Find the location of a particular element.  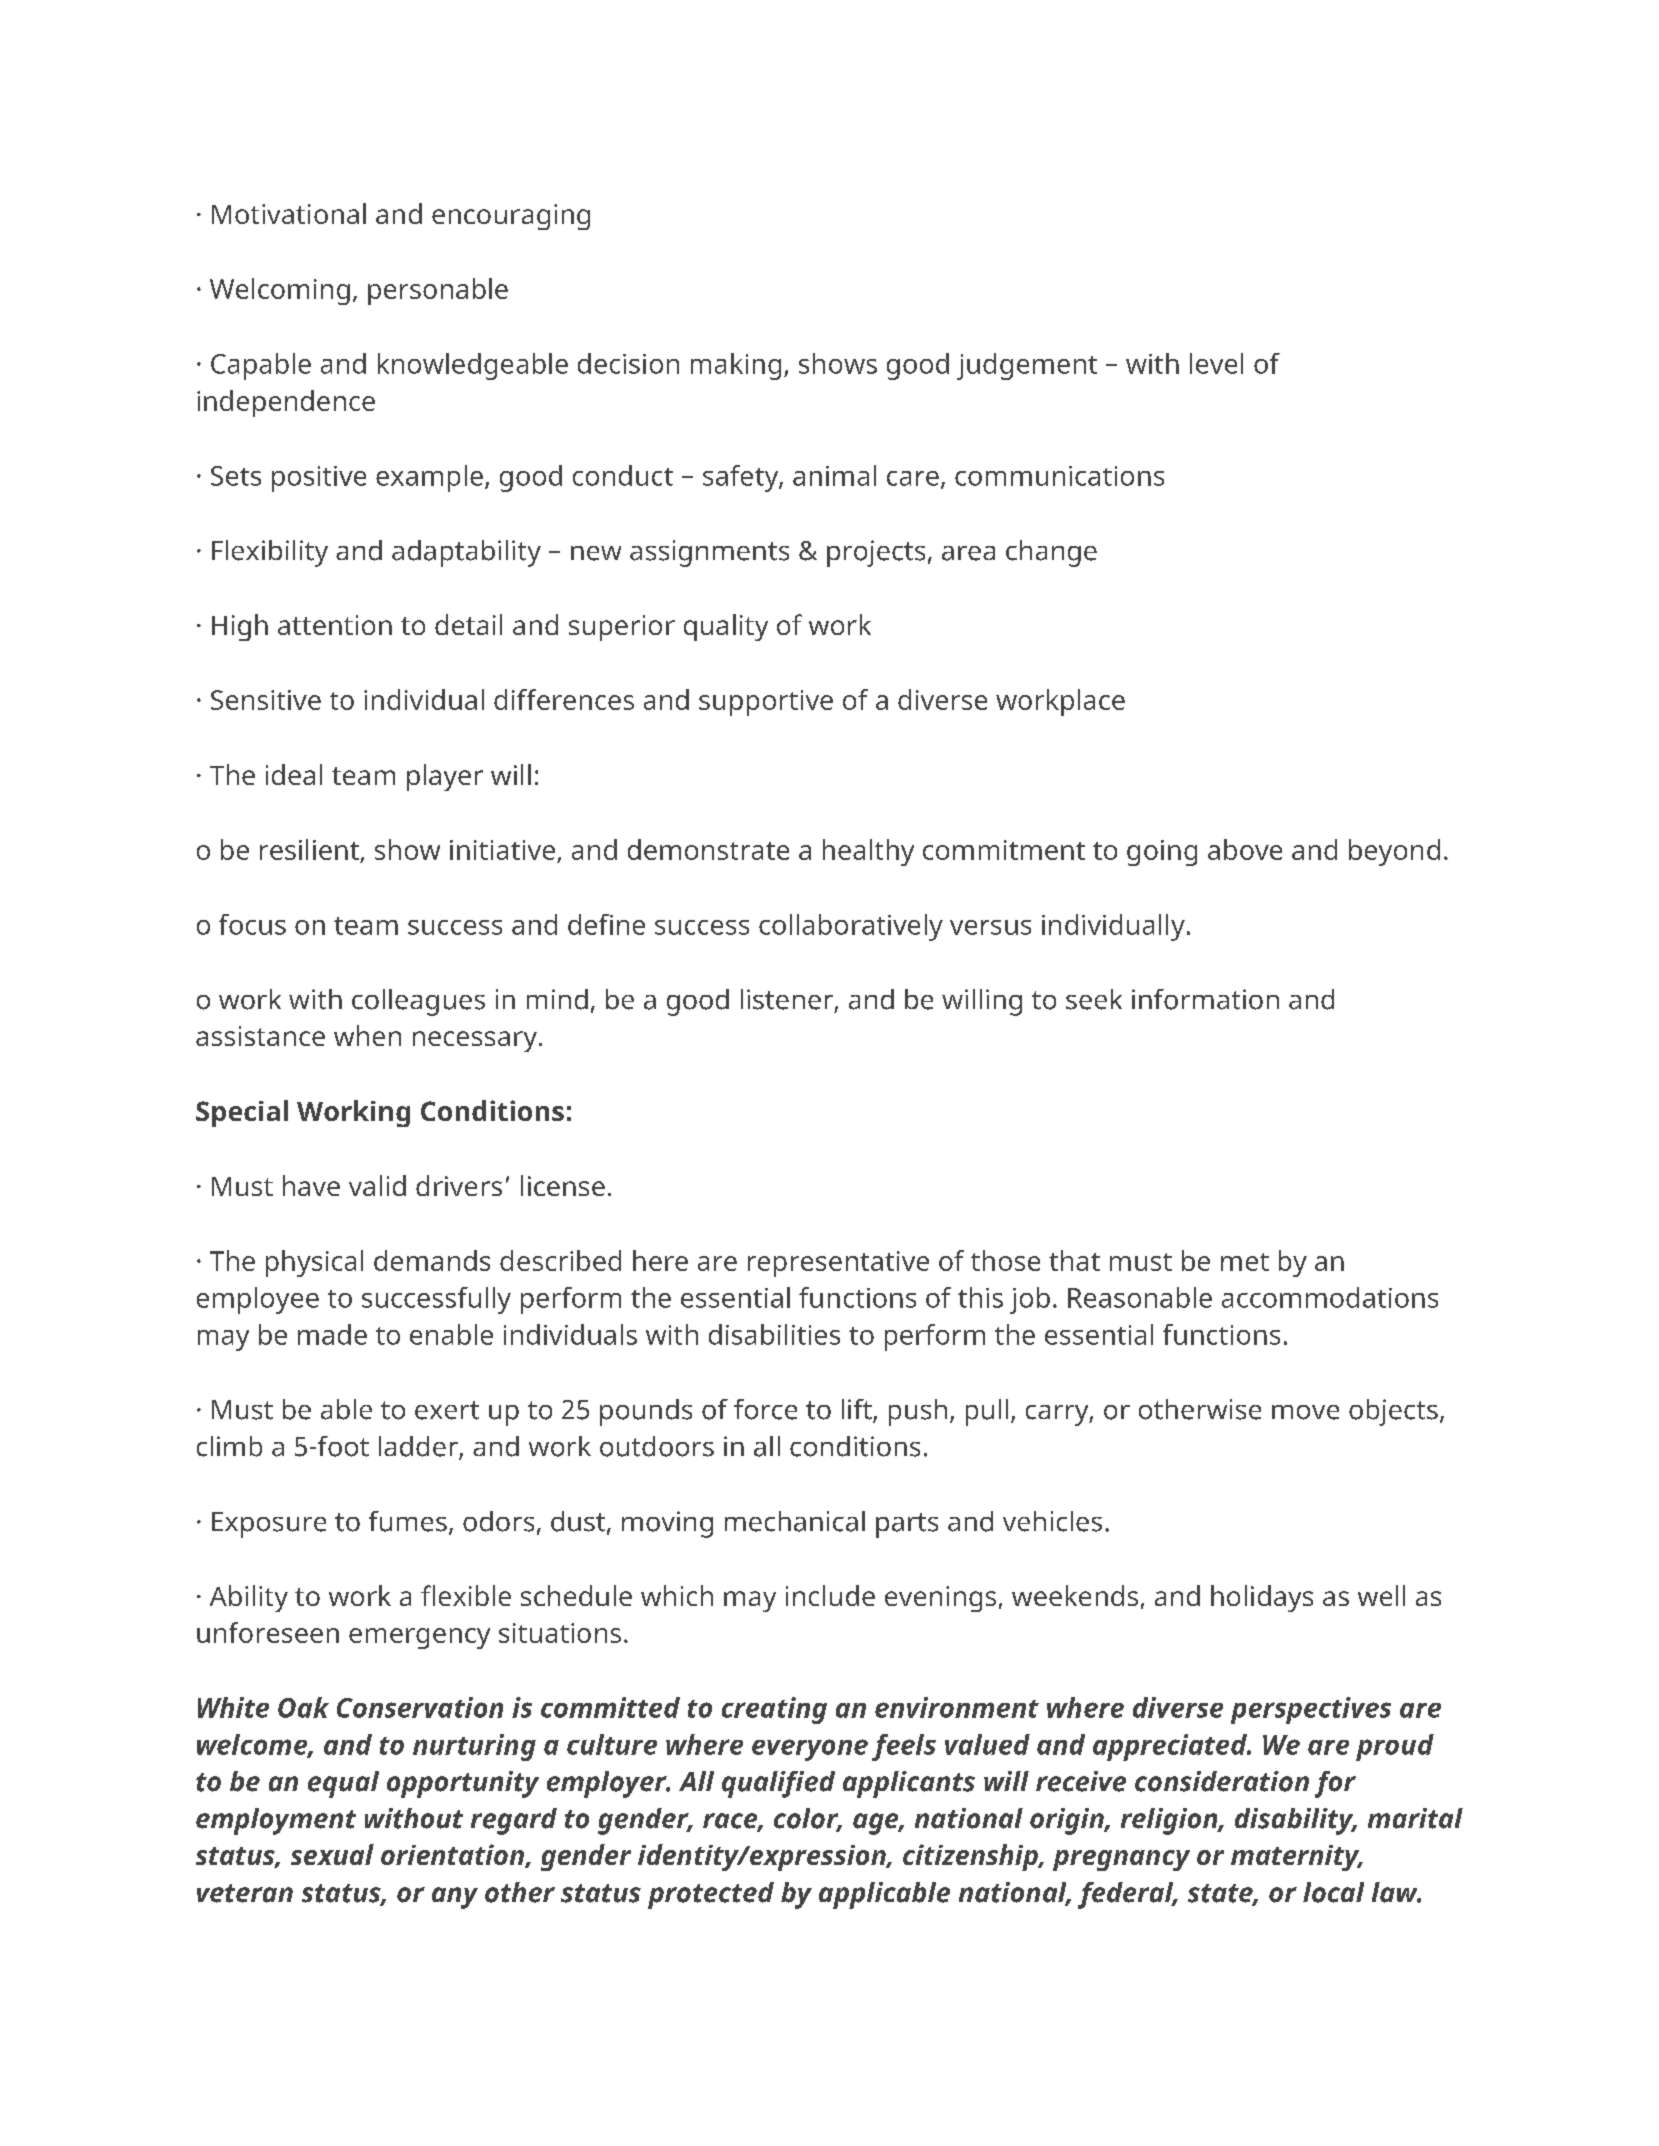

qualified is located at coordinates (778, 1784).
